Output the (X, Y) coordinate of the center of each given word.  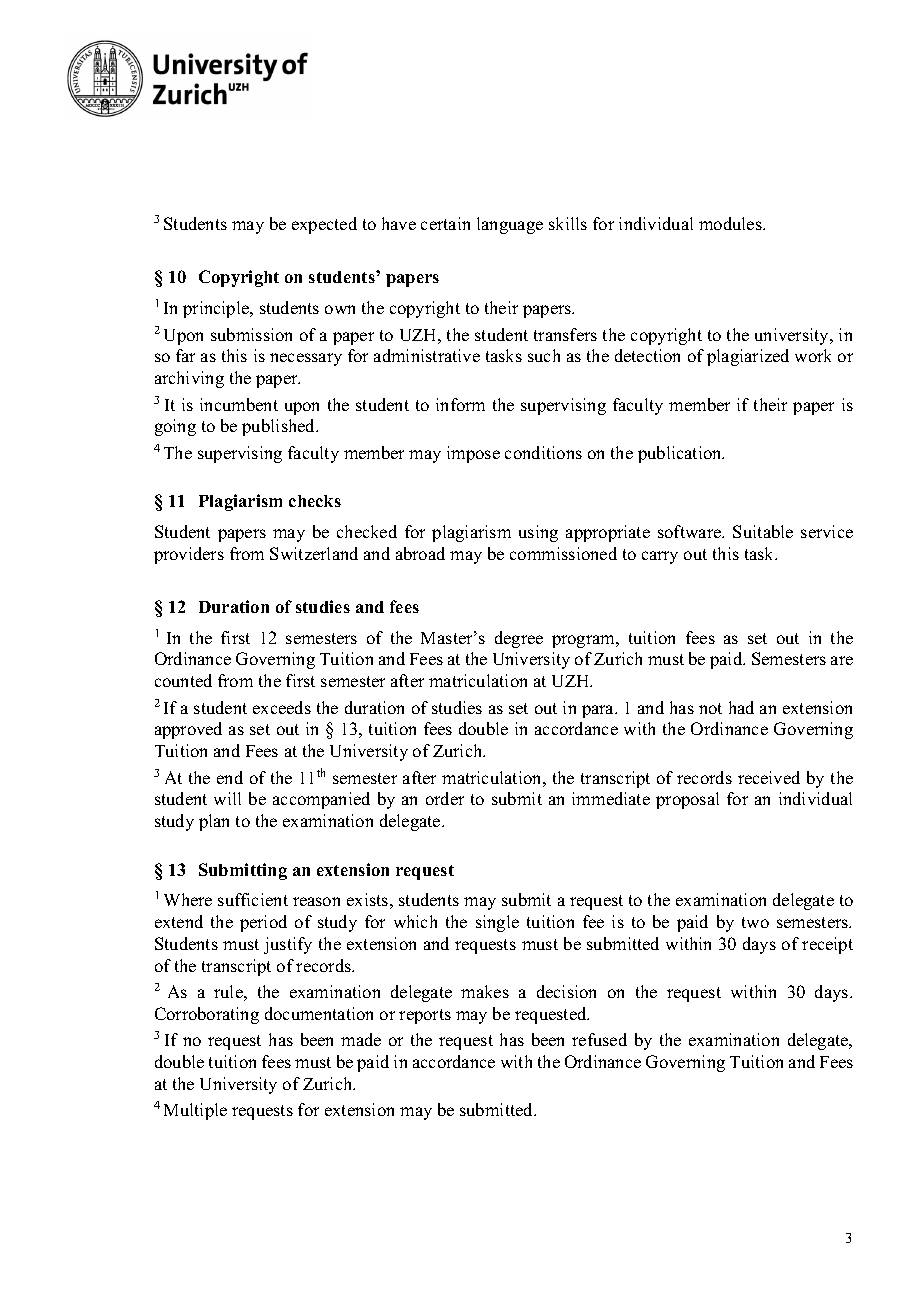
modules (731, 223)
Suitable (763, 531)
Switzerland (314, 553)
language (510, 225)
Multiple (195, 1111)
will (227, 798)
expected (324, 225)
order (445, 798)
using (538, 533)
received (769, 777)
